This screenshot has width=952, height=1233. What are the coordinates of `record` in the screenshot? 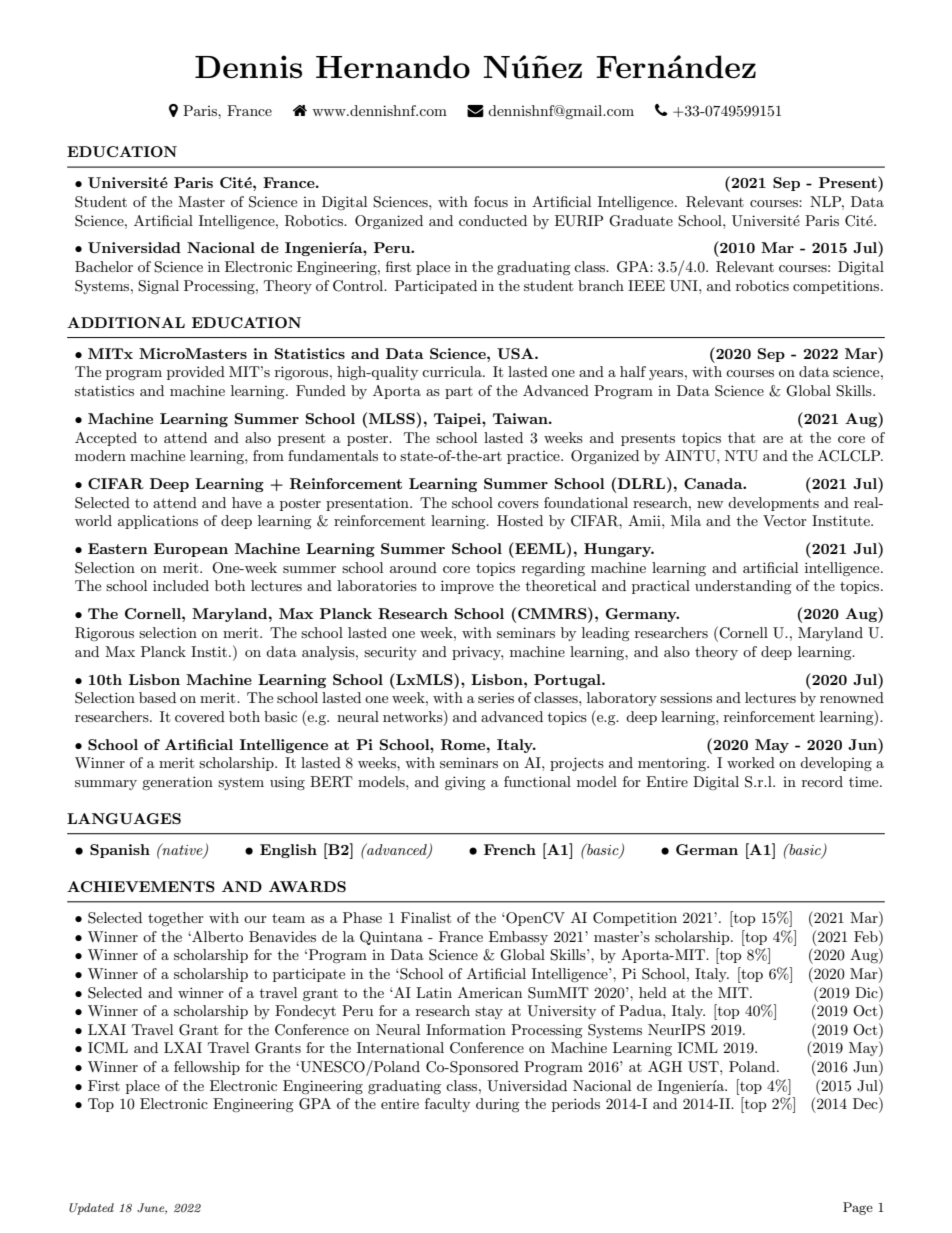 It's located at (822, 781).
